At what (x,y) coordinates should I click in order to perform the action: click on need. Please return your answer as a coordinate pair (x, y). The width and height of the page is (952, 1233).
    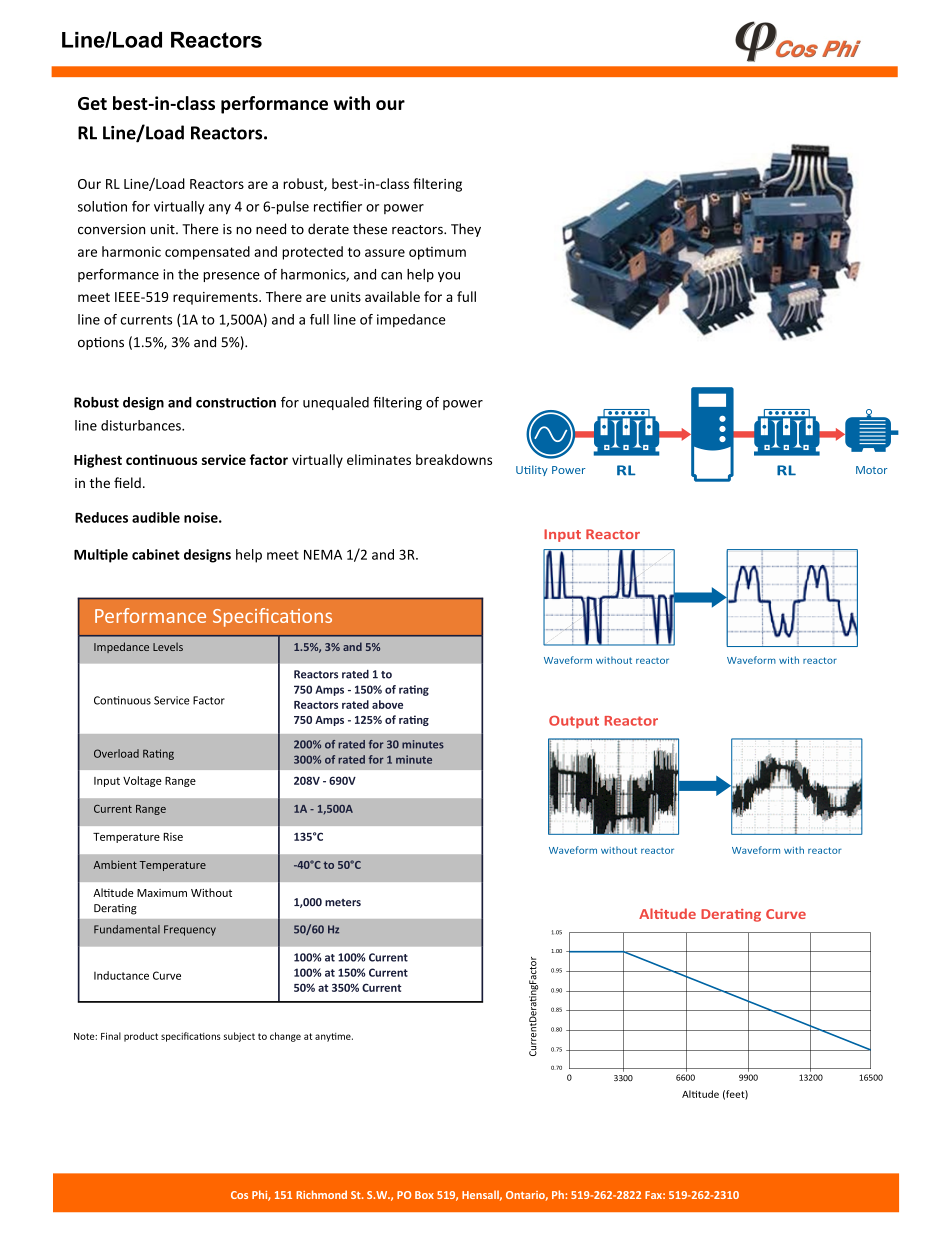
    Looking at the image, I should click on (271, 229).
